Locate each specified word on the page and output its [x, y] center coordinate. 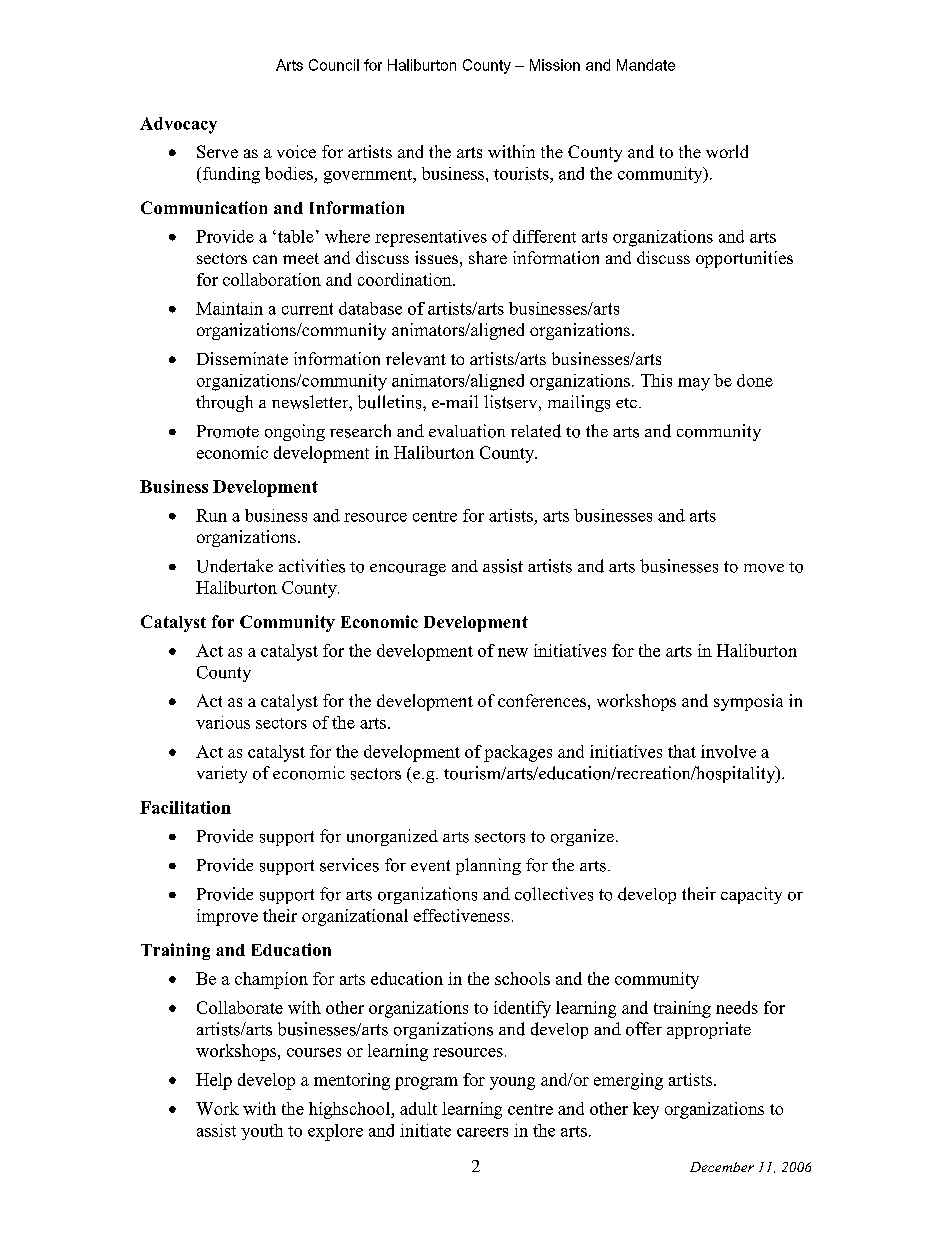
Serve [217, 151]
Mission [555, 65]
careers [482, 1132]
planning [488, 866]
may [694, 384]
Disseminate [242, 358]
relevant [416, 358]
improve [227, 917]
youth [262, 1132]
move [764, 568]
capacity [751, 895]
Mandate [646, 65]
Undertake [235, 566]
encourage [408, 570]
